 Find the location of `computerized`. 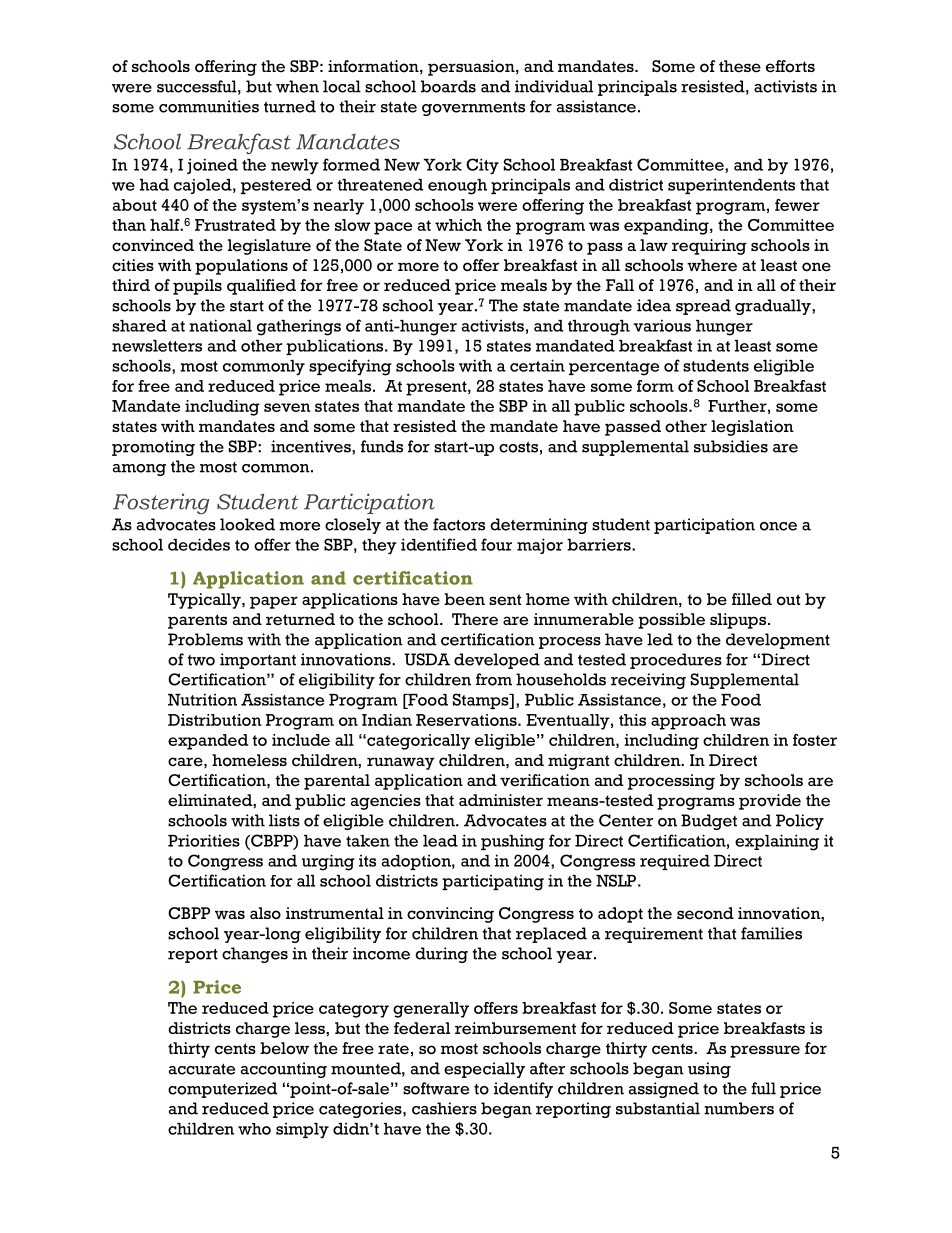

computerized is located at coordinates (222, 1090).
